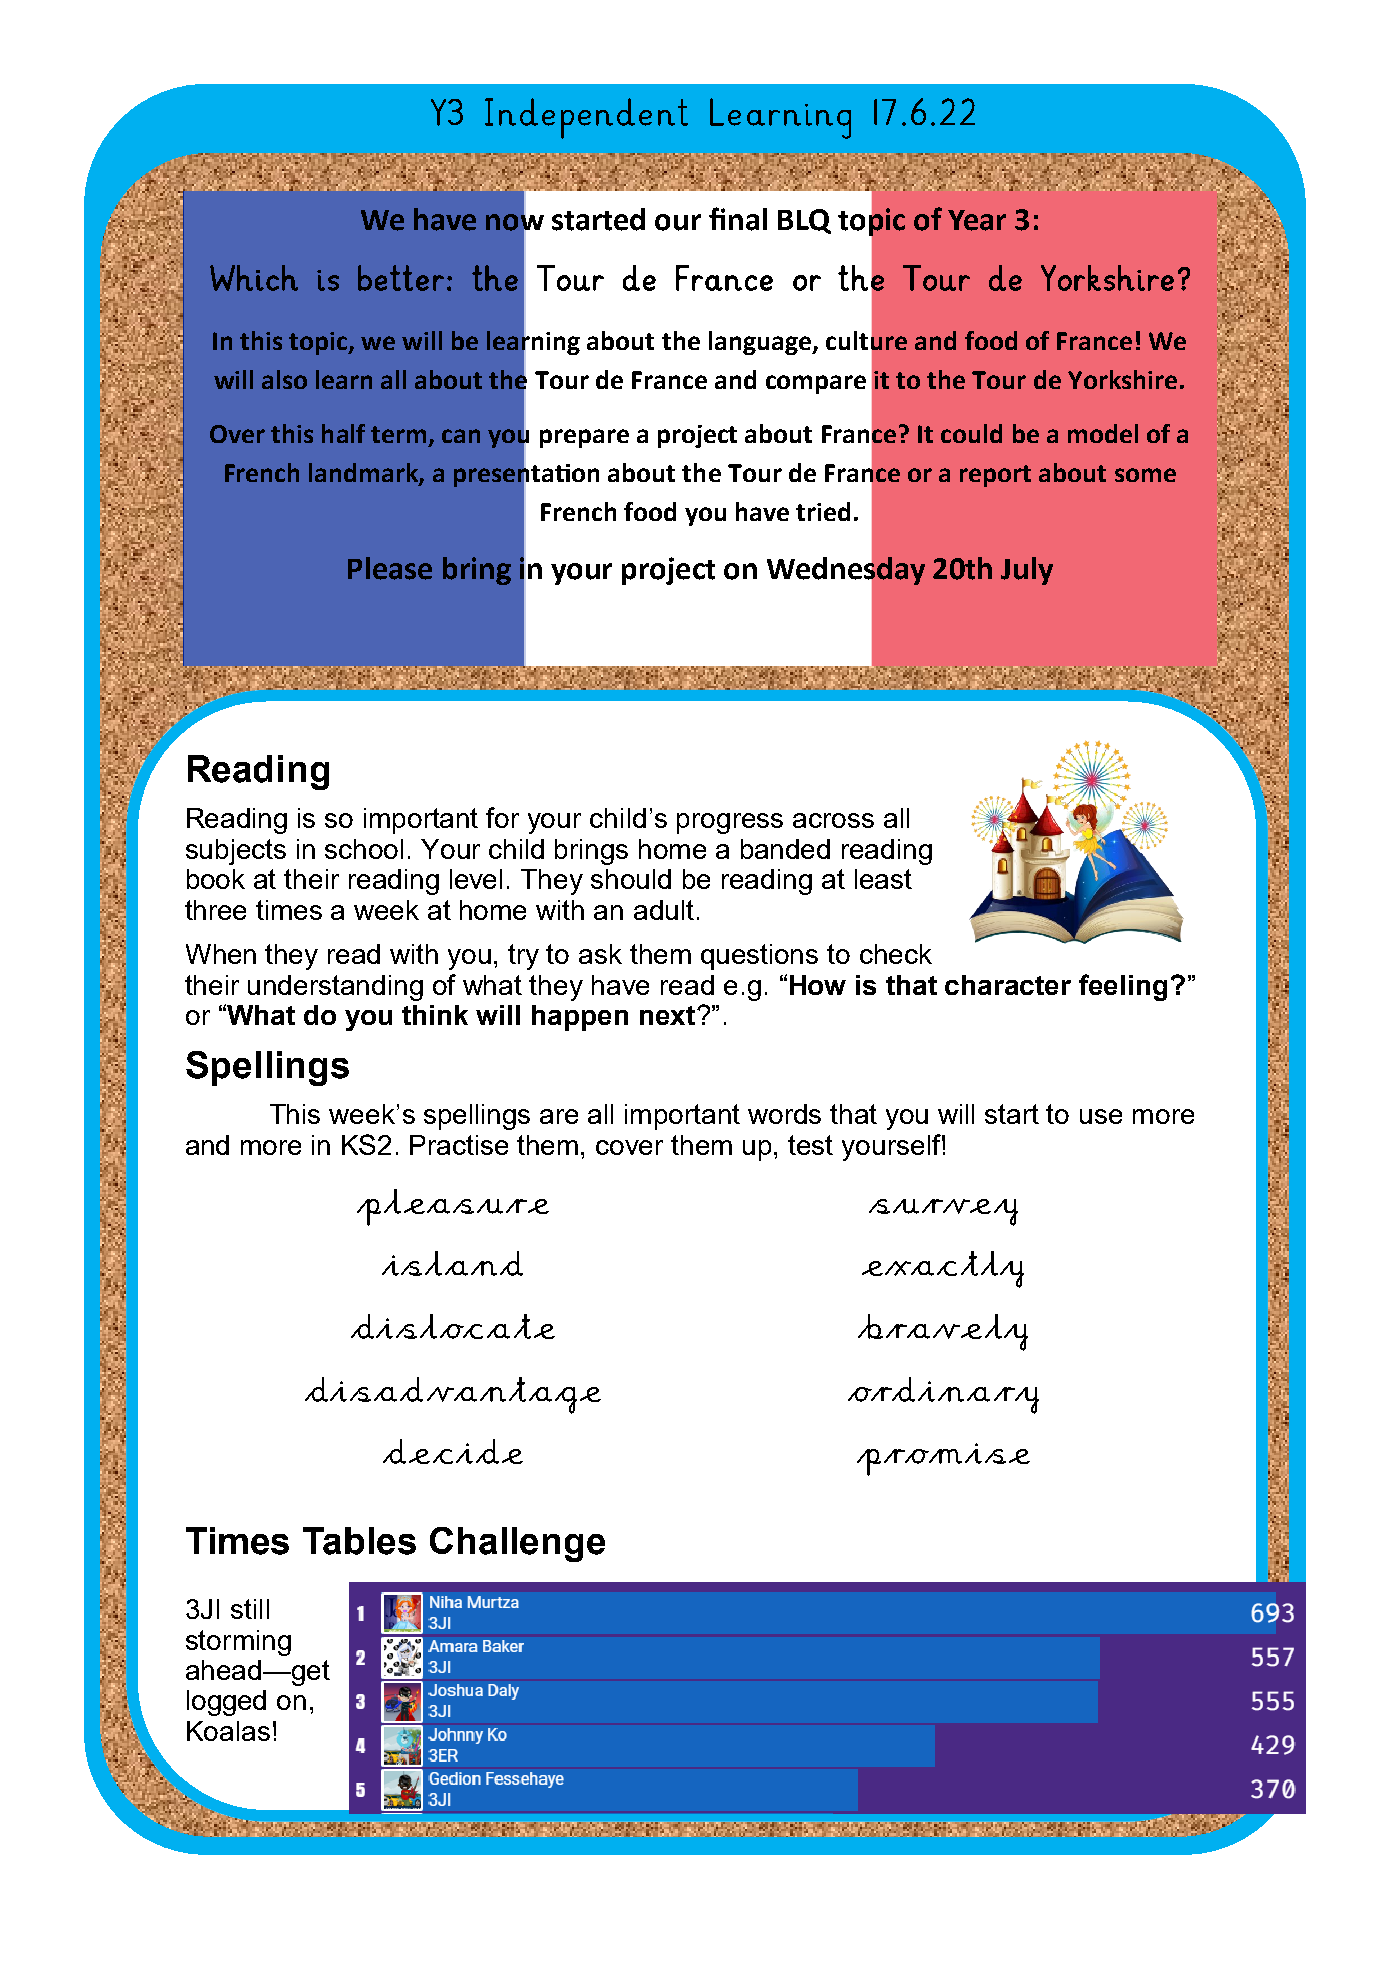  What do you see at coordinates (254, 278) in the page?
I see `Which` at bounding box center [254, 278].
